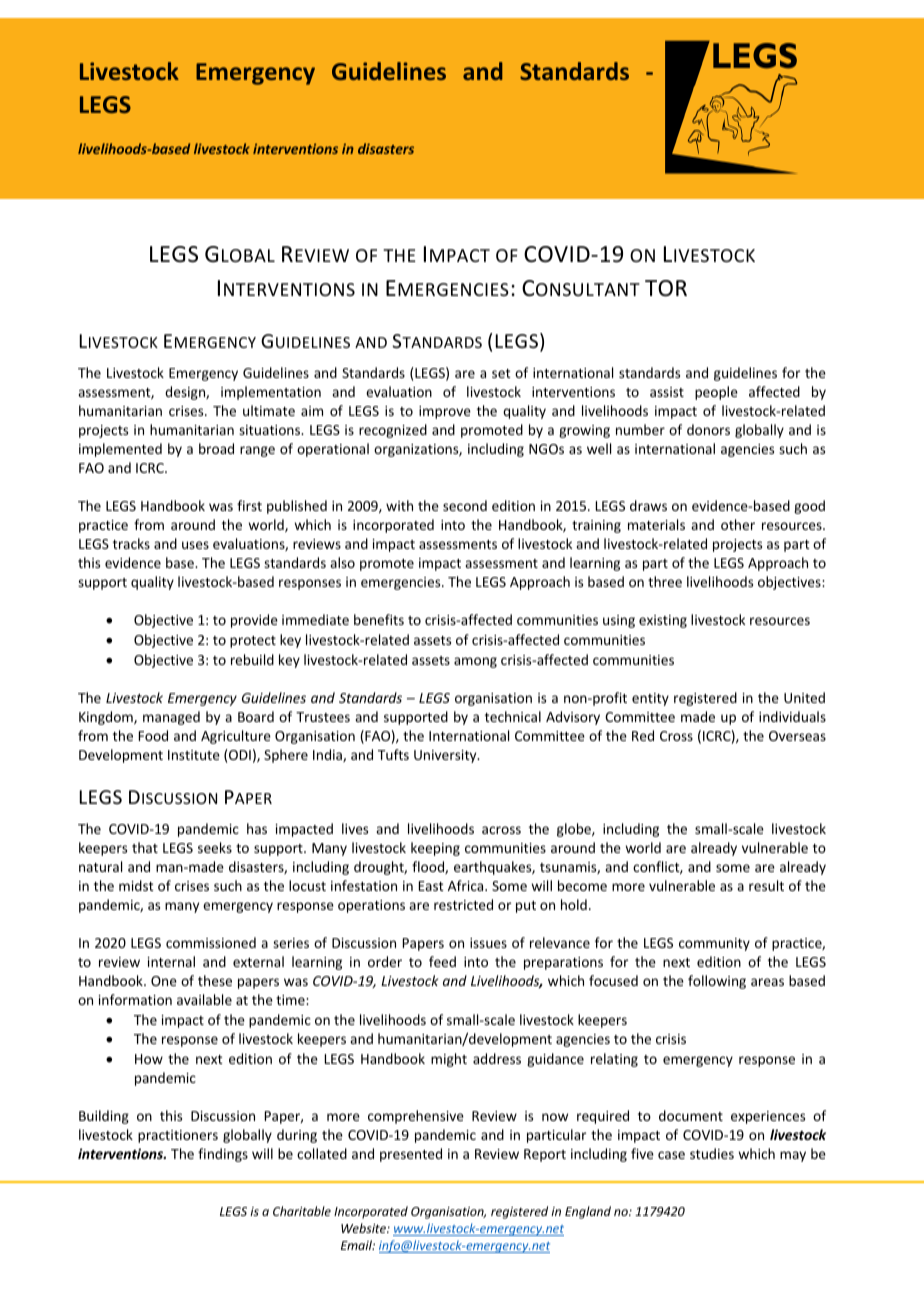 Image resolution: width=924 pixels, height=1308 pixels. I want to click on midst, so click(136, 885).
